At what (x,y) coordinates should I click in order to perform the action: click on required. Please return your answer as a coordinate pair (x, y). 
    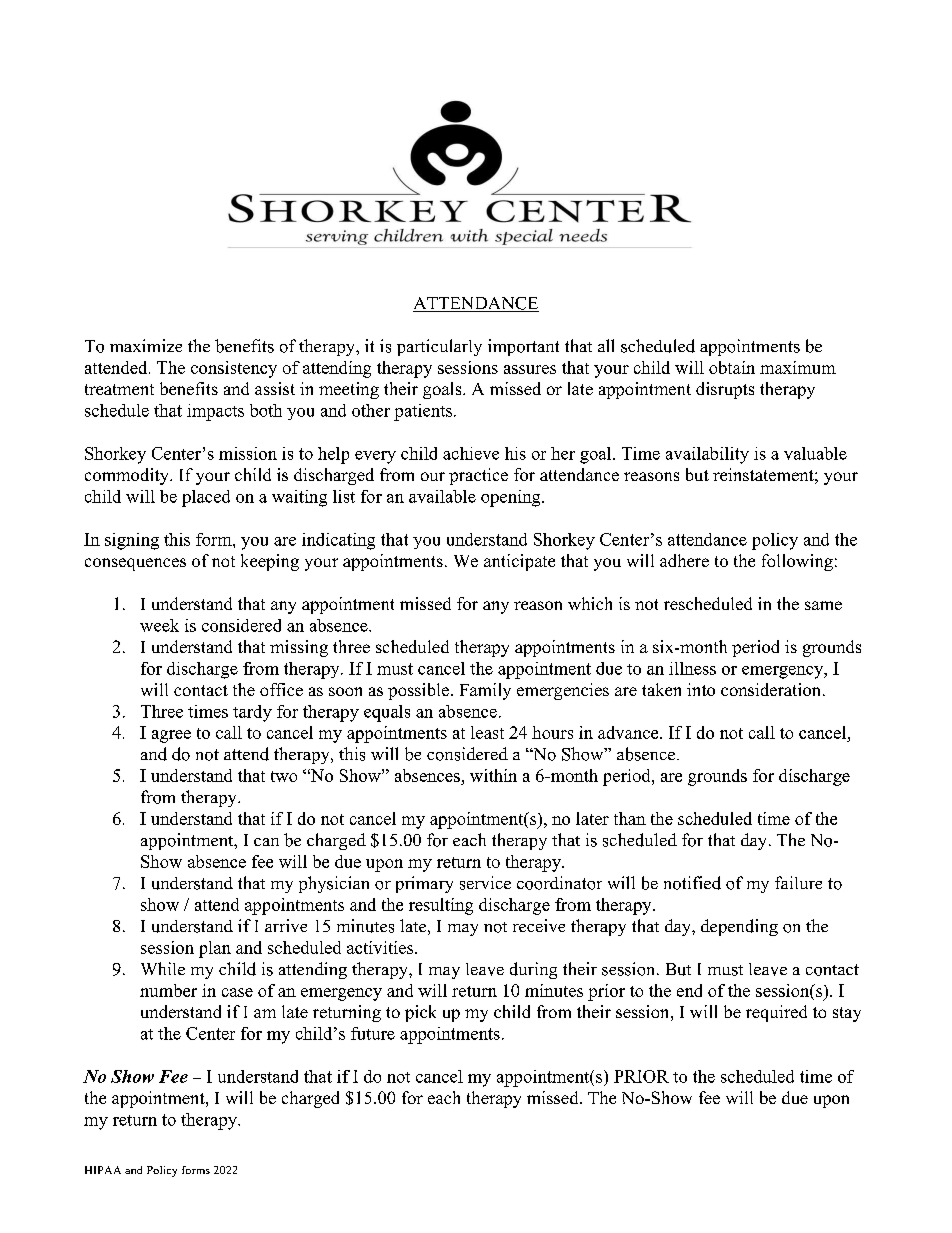
    Looking at the image, I should click on (776, 1013).
